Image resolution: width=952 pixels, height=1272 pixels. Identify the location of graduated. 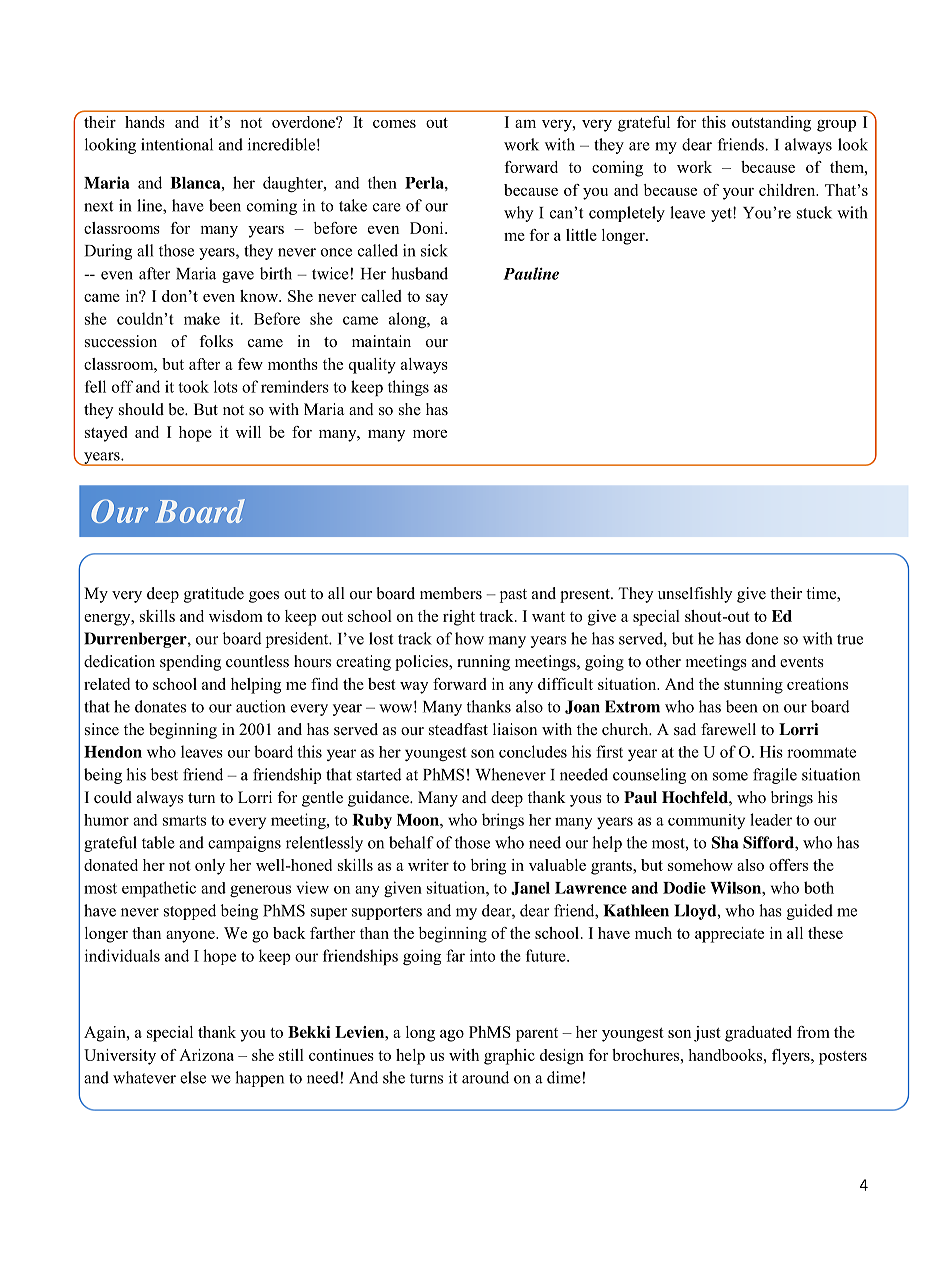
(758, 1034).
